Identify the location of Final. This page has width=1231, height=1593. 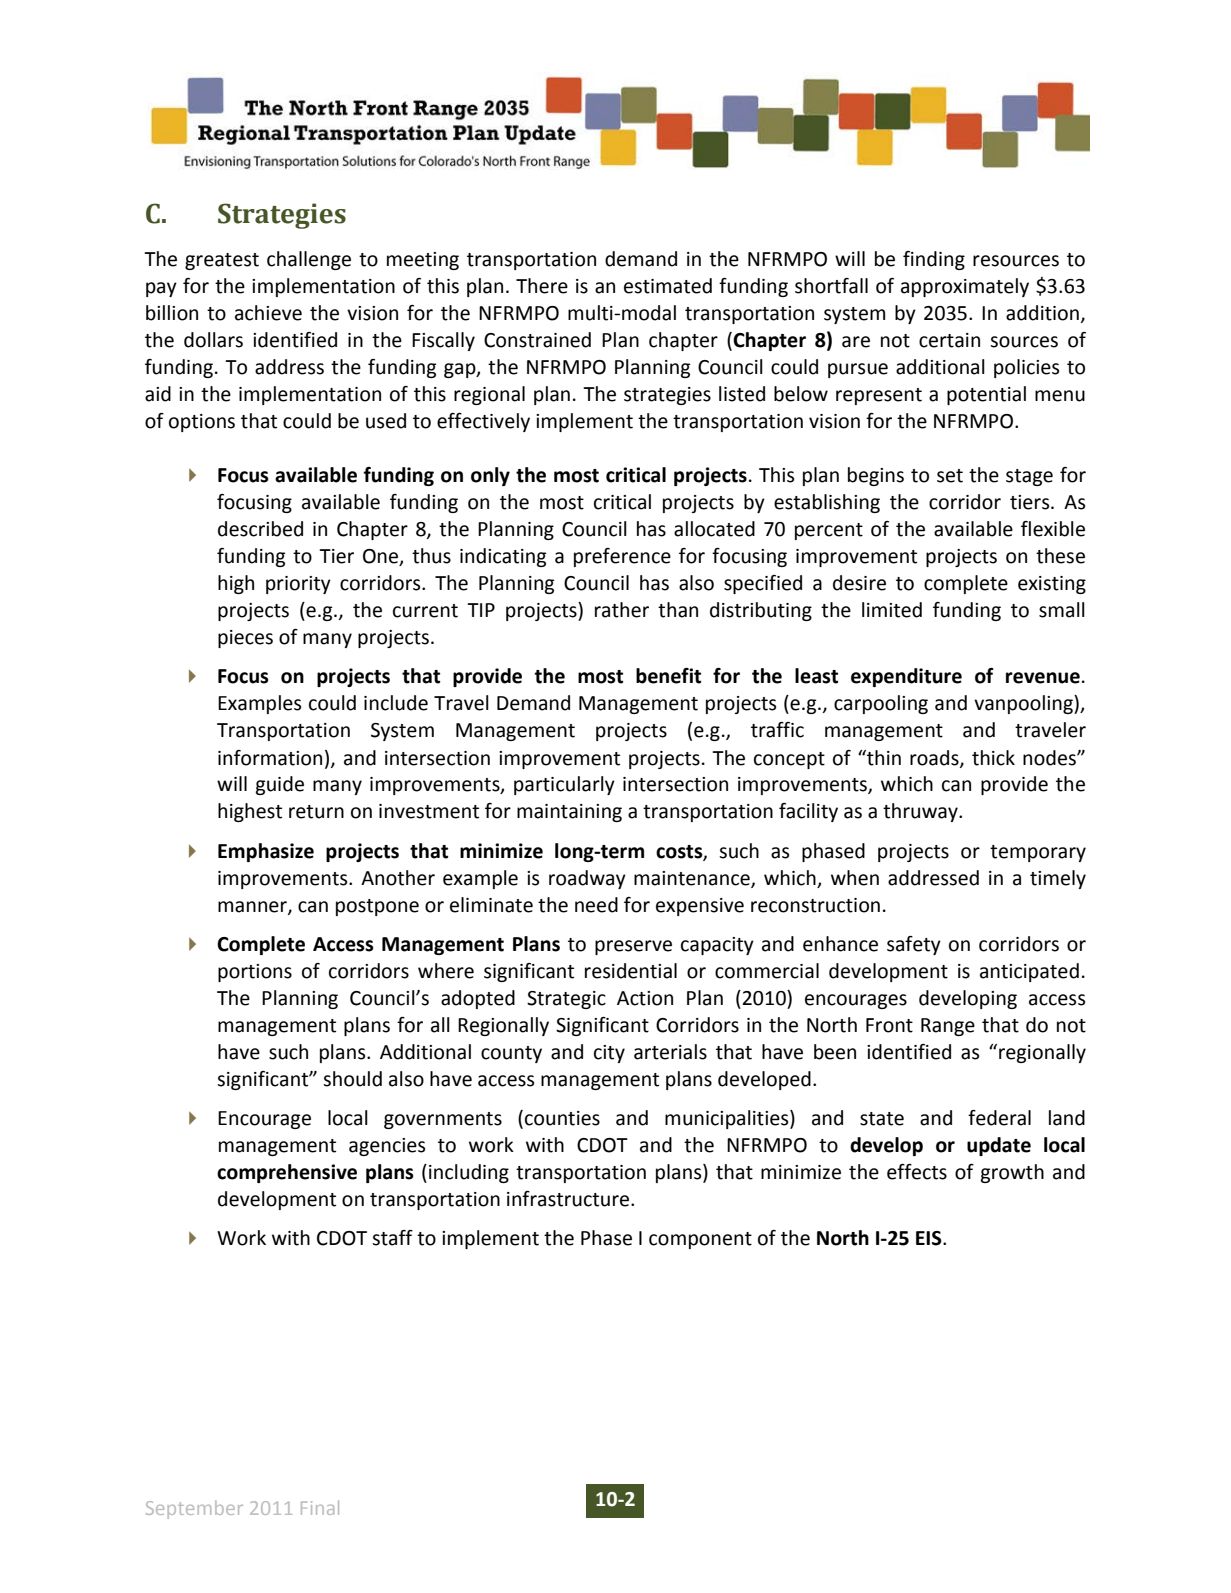
(320, 1507).
